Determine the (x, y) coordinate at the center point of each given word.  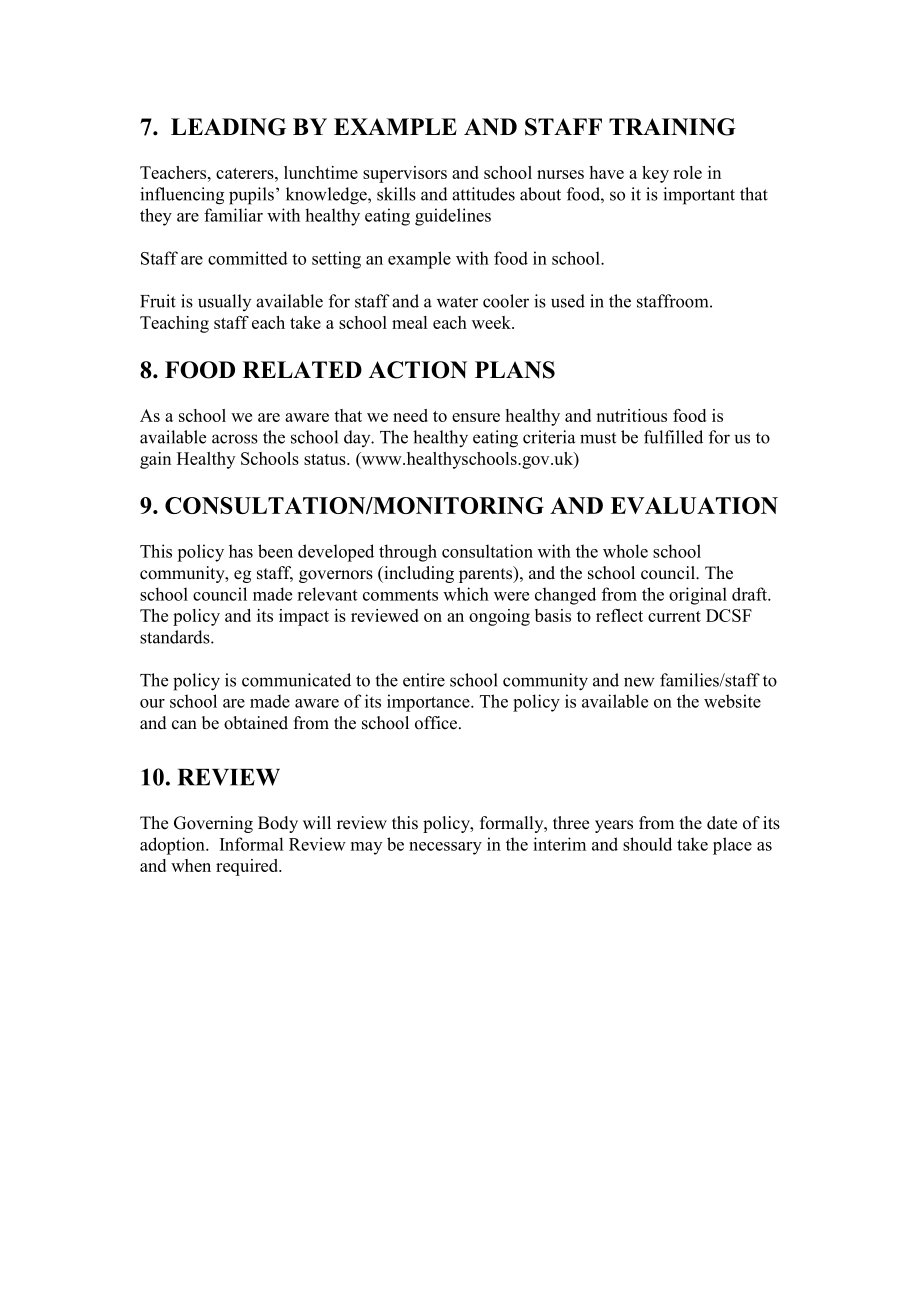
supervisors (405, 174)
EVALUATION (694, 505)
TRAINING (672, 127)
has (241, 551)
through (408, 553)
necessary (445, 848)
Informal (251, 844)
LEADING (228, 127)
